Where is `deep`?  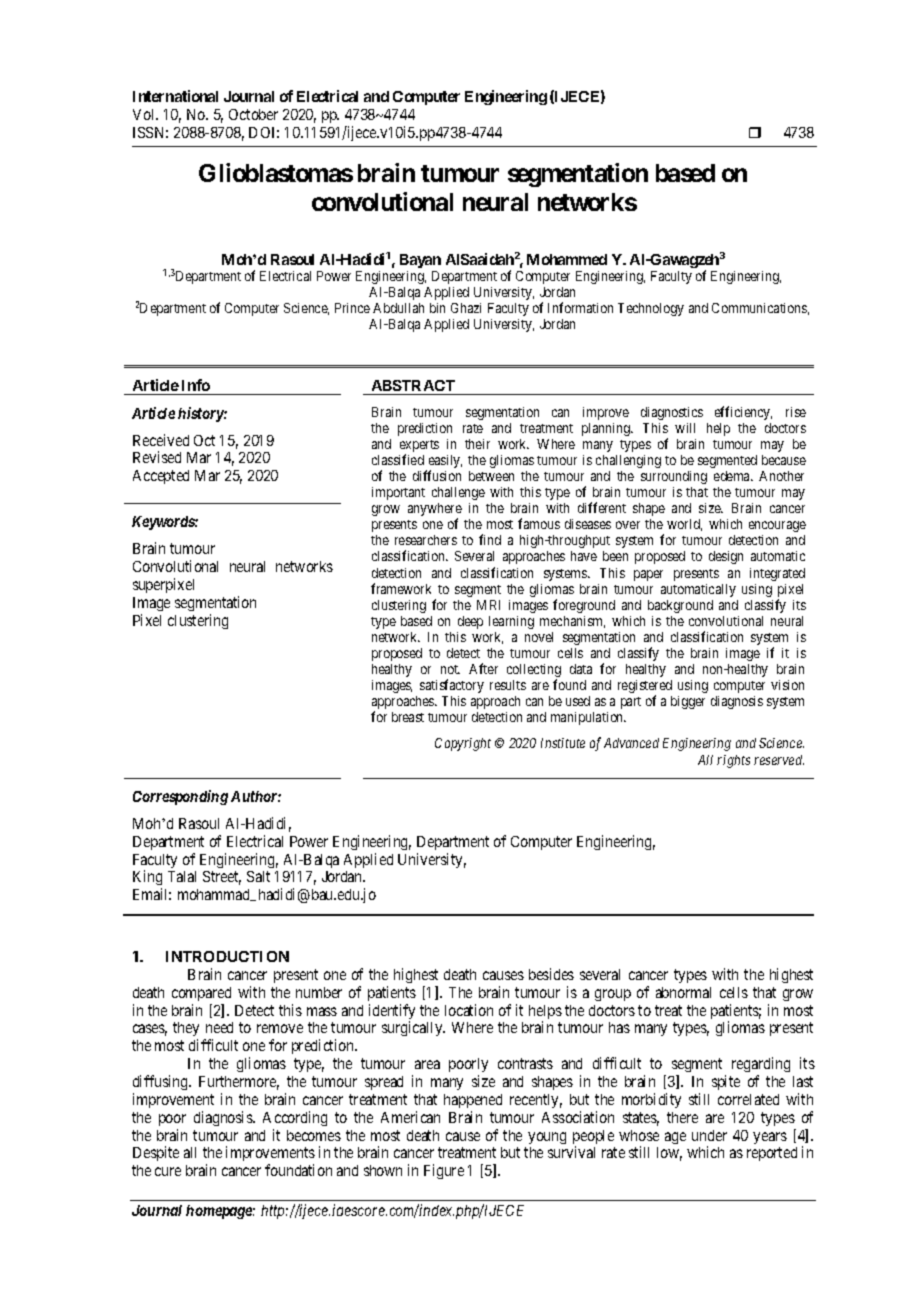
deep is located at coordinates (470, 622).
